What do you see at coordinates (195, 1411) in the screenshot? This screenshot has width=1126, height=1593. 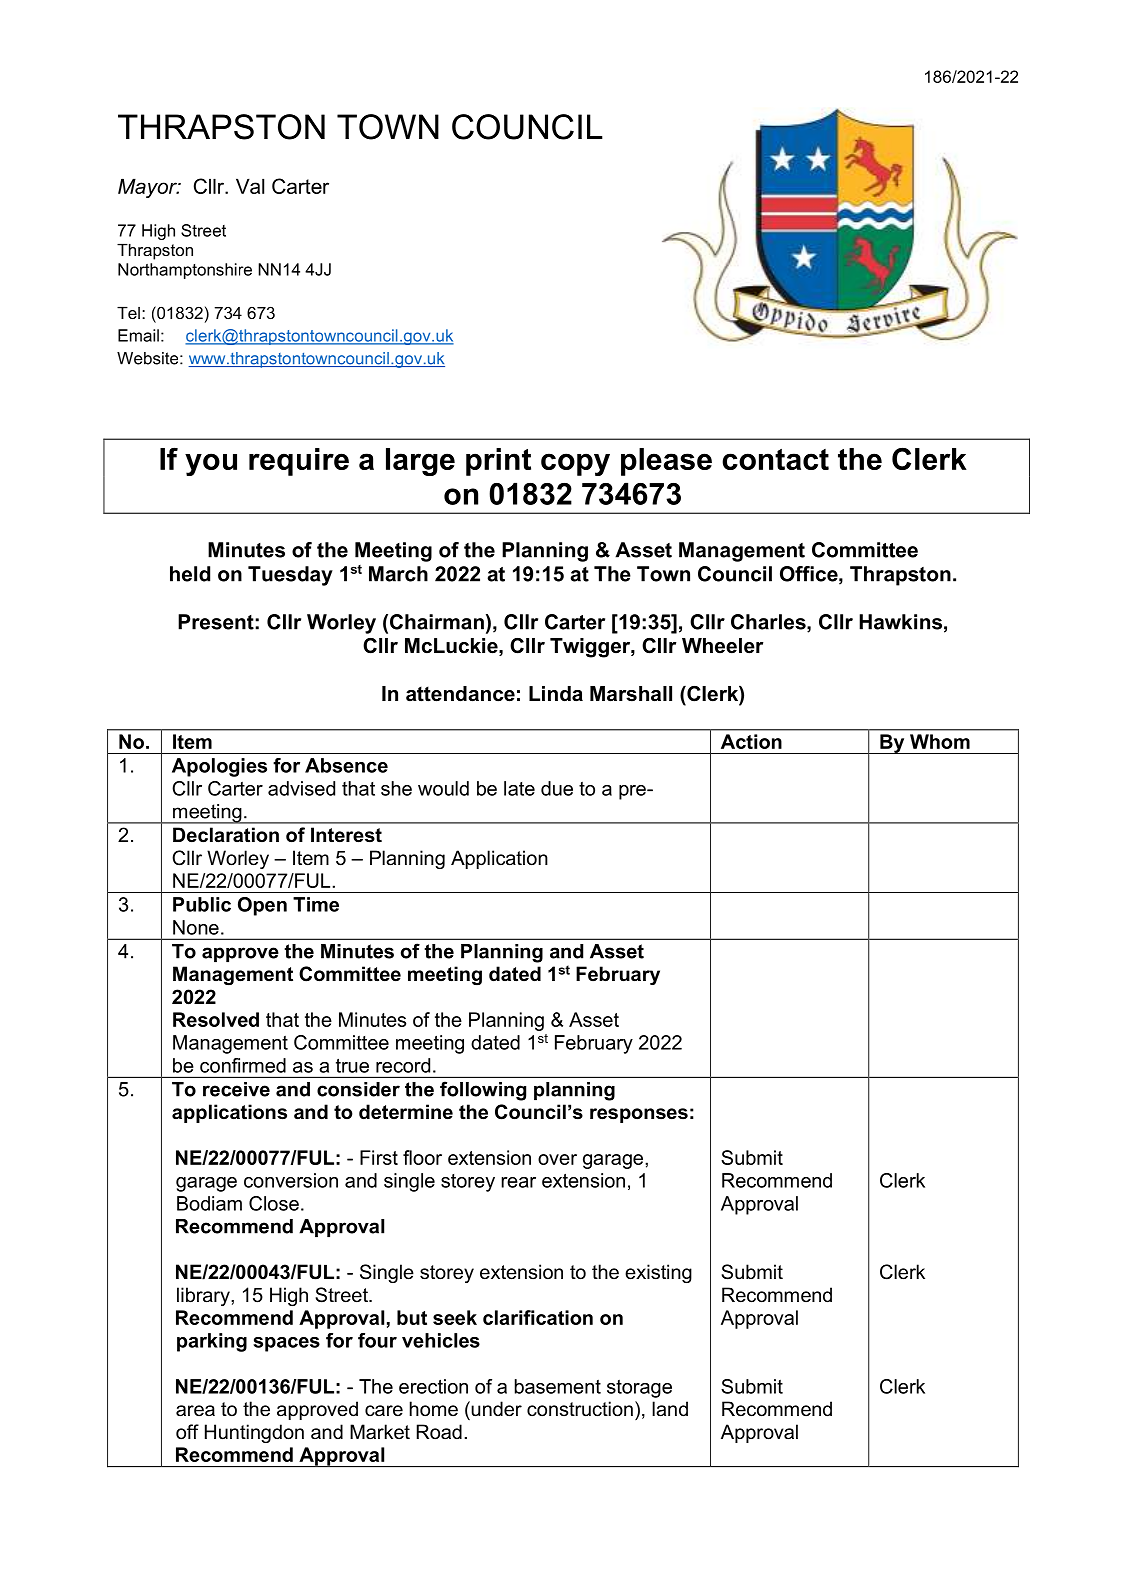 I see `area` at bounding box center [195, 1411].
